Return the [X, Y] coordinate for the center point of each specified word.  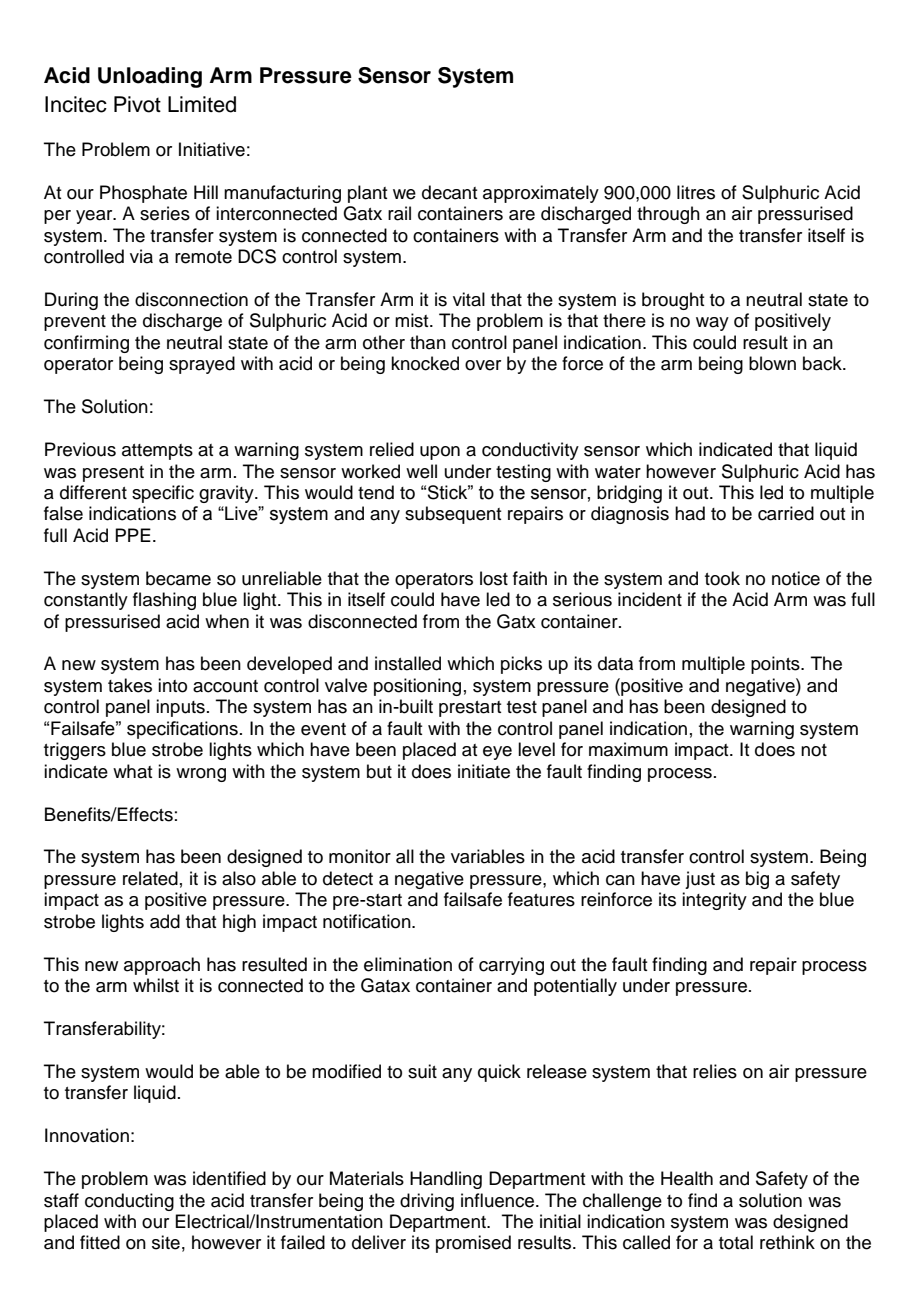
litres [696, 192]
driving [427, 1202]
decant [449, 192]
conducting [129, 1202]
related [150, 878]
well [421, 471]
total [736, 1242]
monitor [360, 856]
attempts [157, 452]
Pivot [137, 104]
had [690, 513]
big [757, 880]
